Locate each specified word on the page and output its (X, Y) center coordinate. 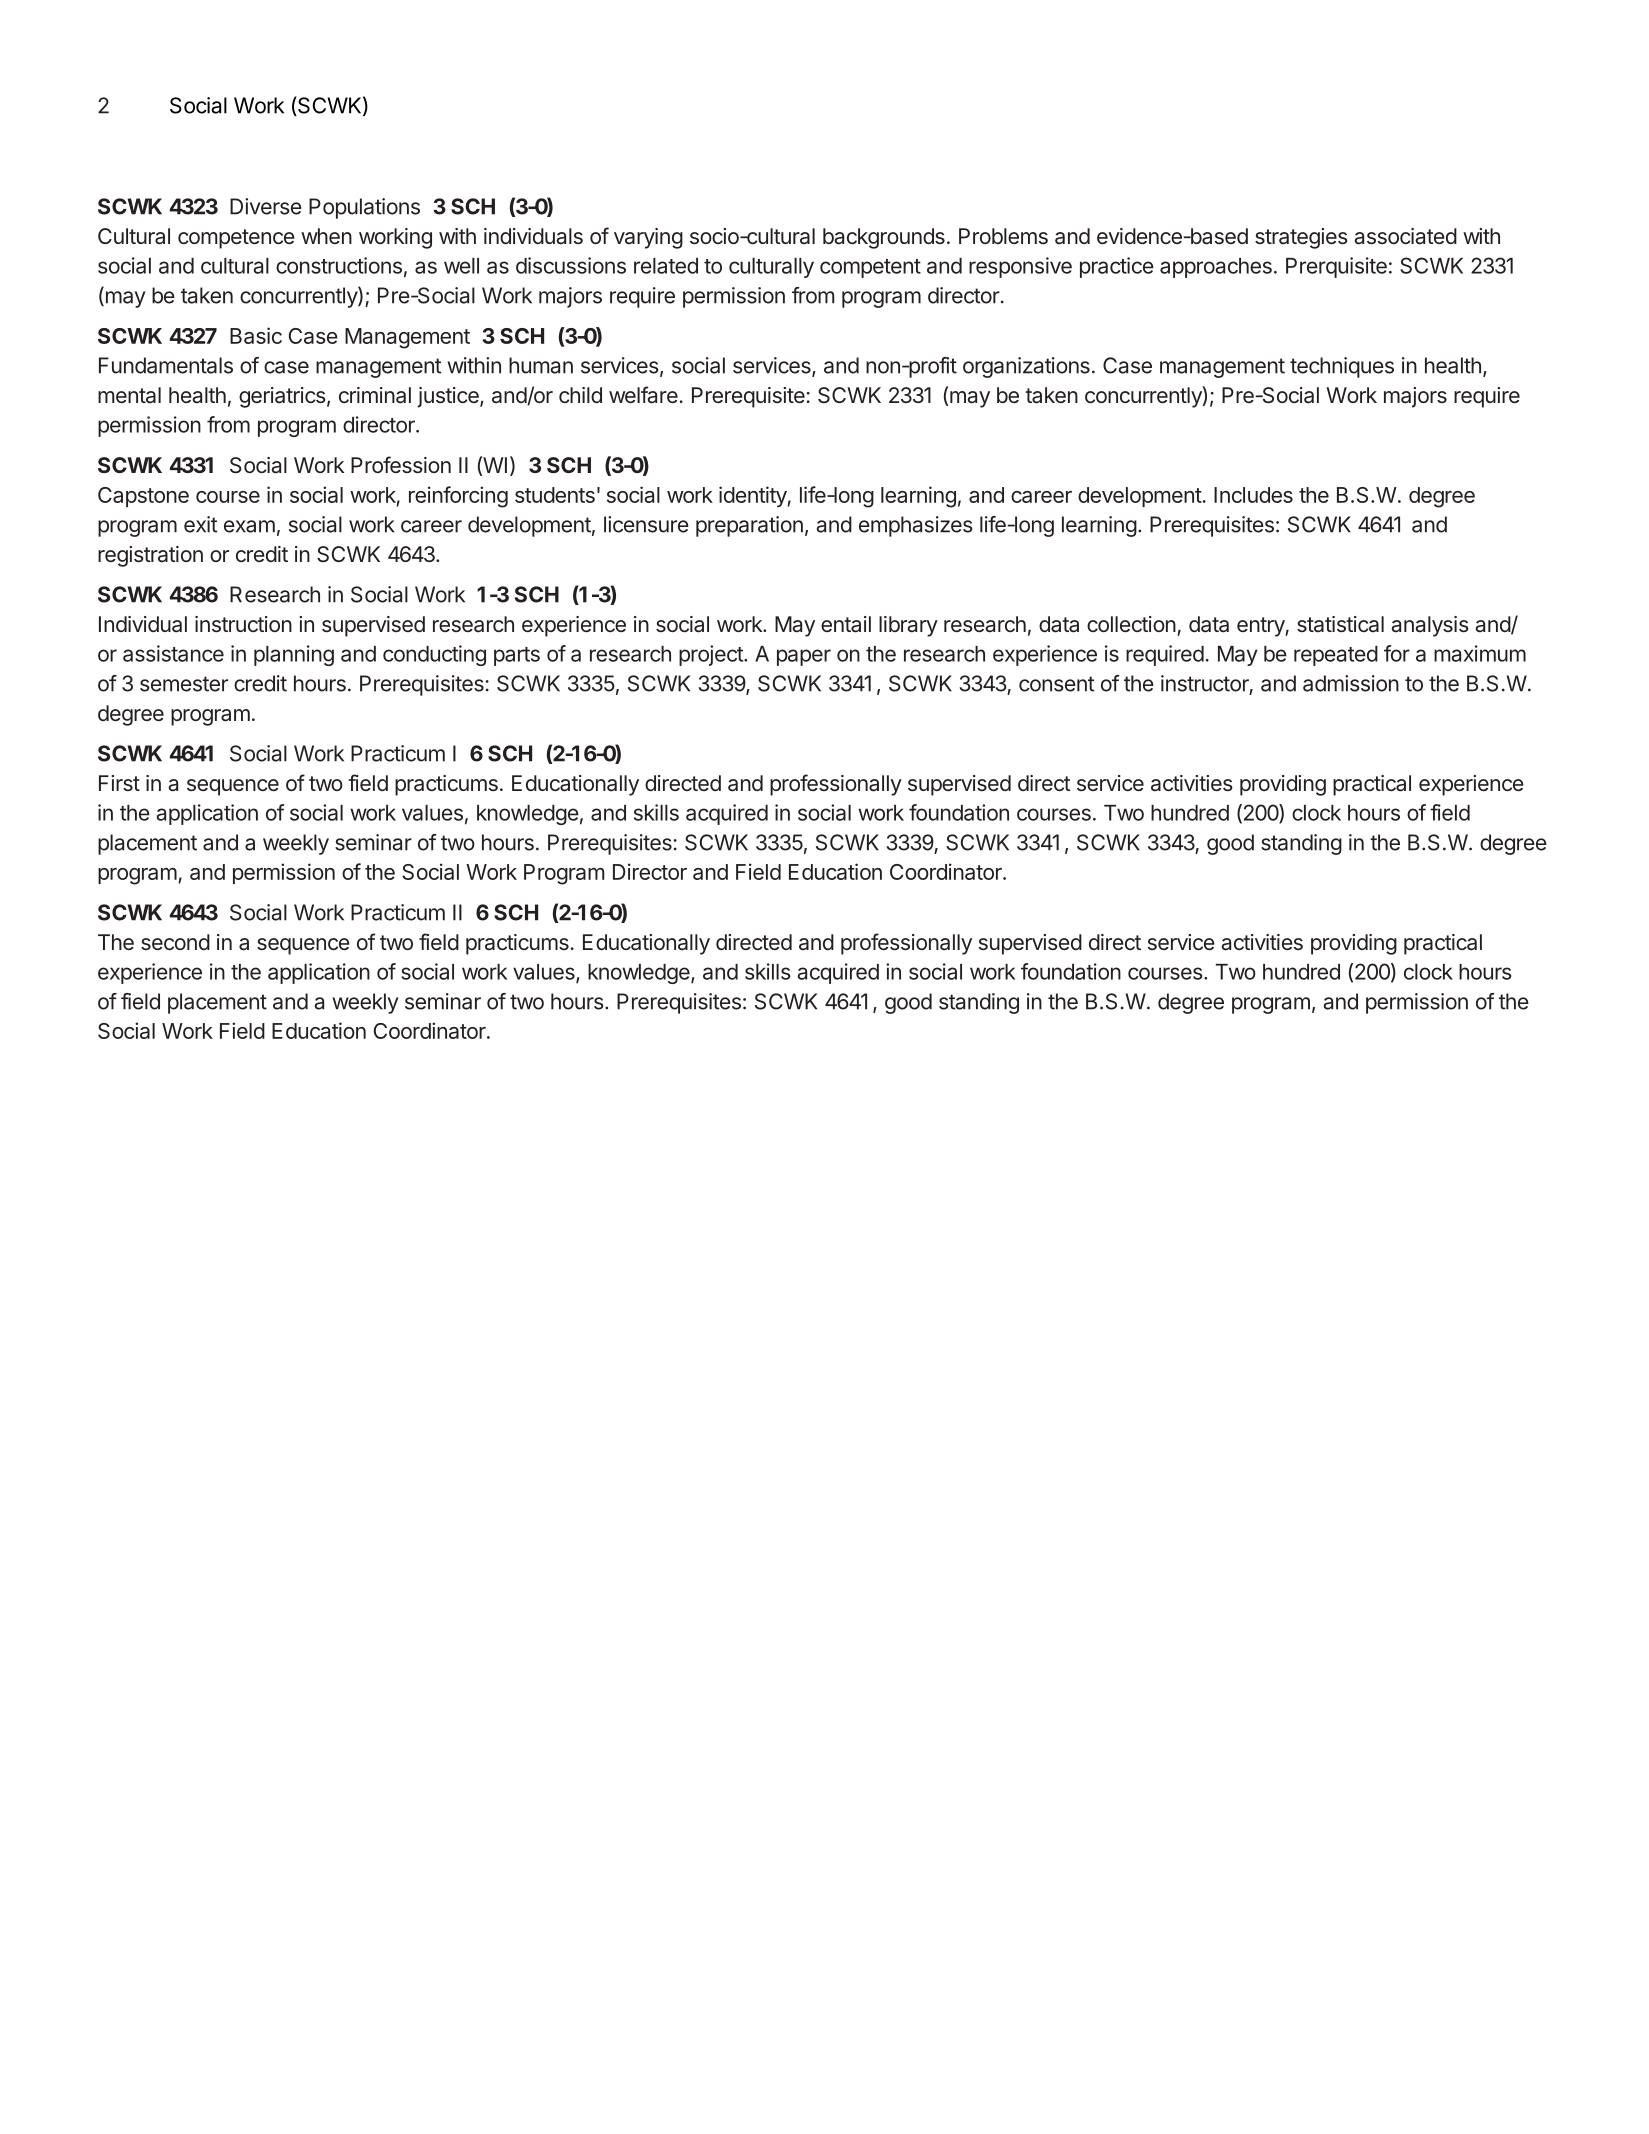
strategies (1301, 238)
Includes (1253, 495)
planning (294, 655)
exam (249, 526)
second (175, 942)
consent (1056, 684)
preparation (749, 526)
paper (804, 657)
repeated (1336, 656)
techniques (1342, 367)
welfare (643, 395)
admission (1351, 683)
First (119, 783)
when (326, 236)
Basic (256, 335)
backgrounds (884, 238)
